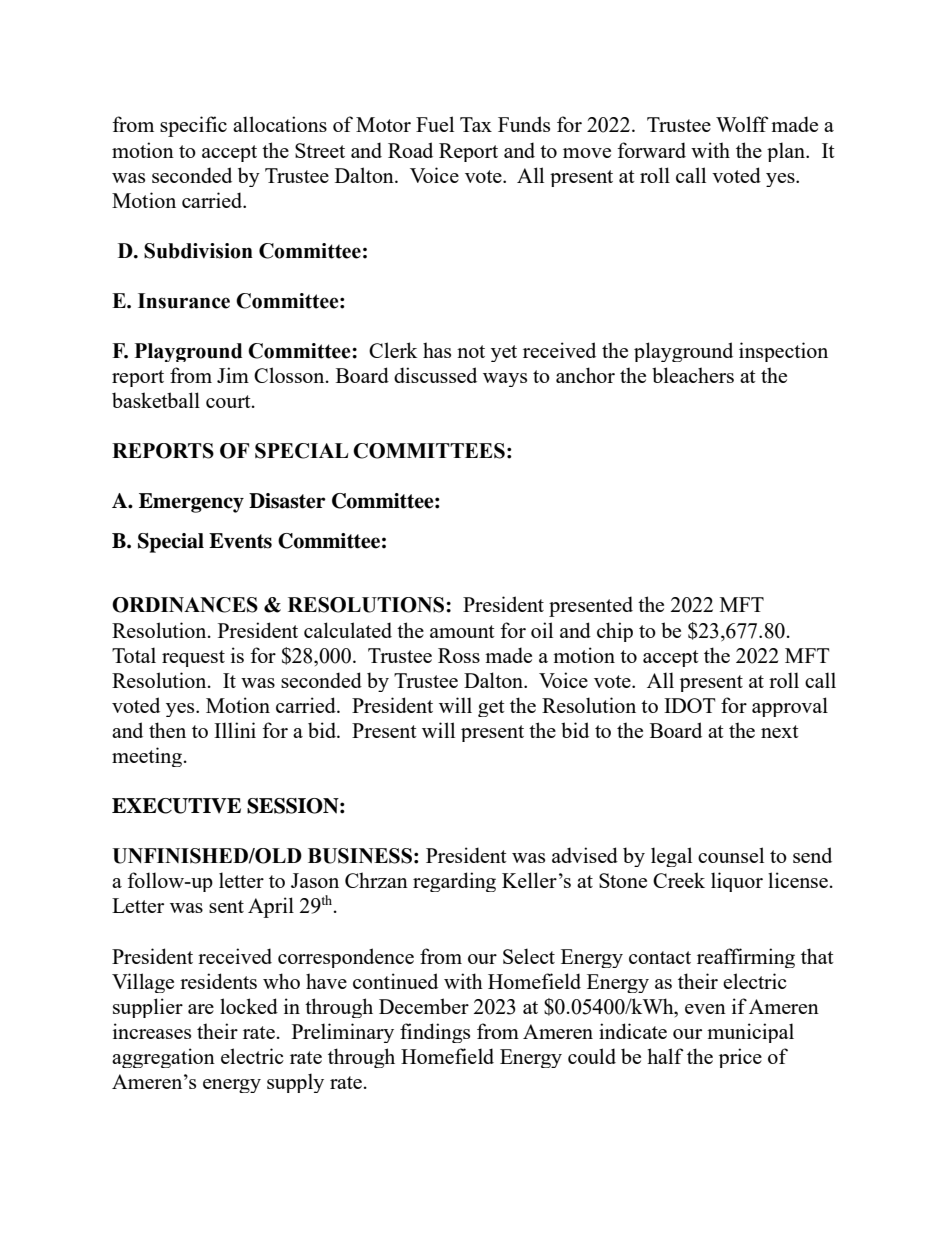 The width and height of the image is (952, 1233). I want to click on aggregation, so click(163, 1058).
